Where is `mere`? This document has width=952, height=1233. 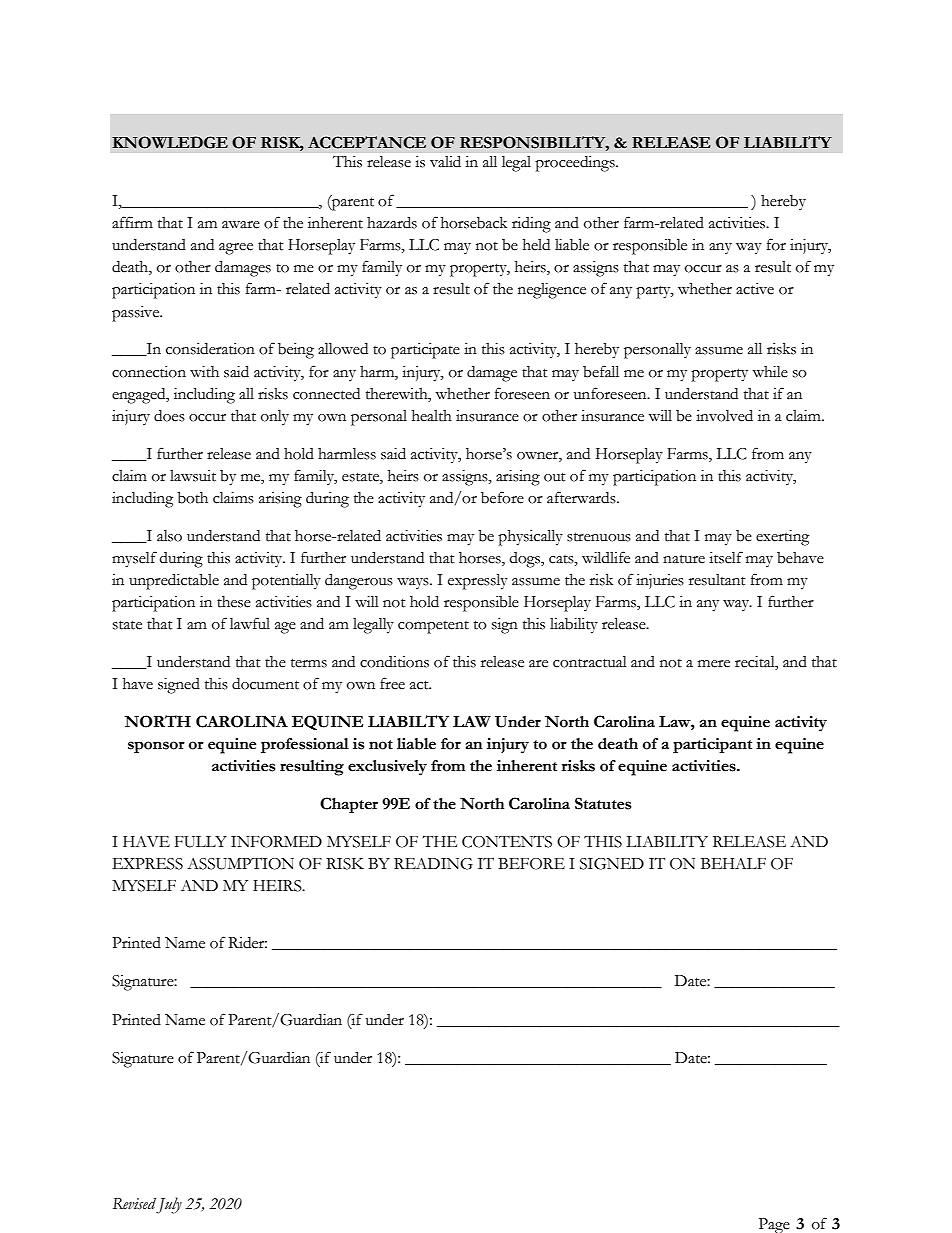 mere is located at coordinates (714, 664).
